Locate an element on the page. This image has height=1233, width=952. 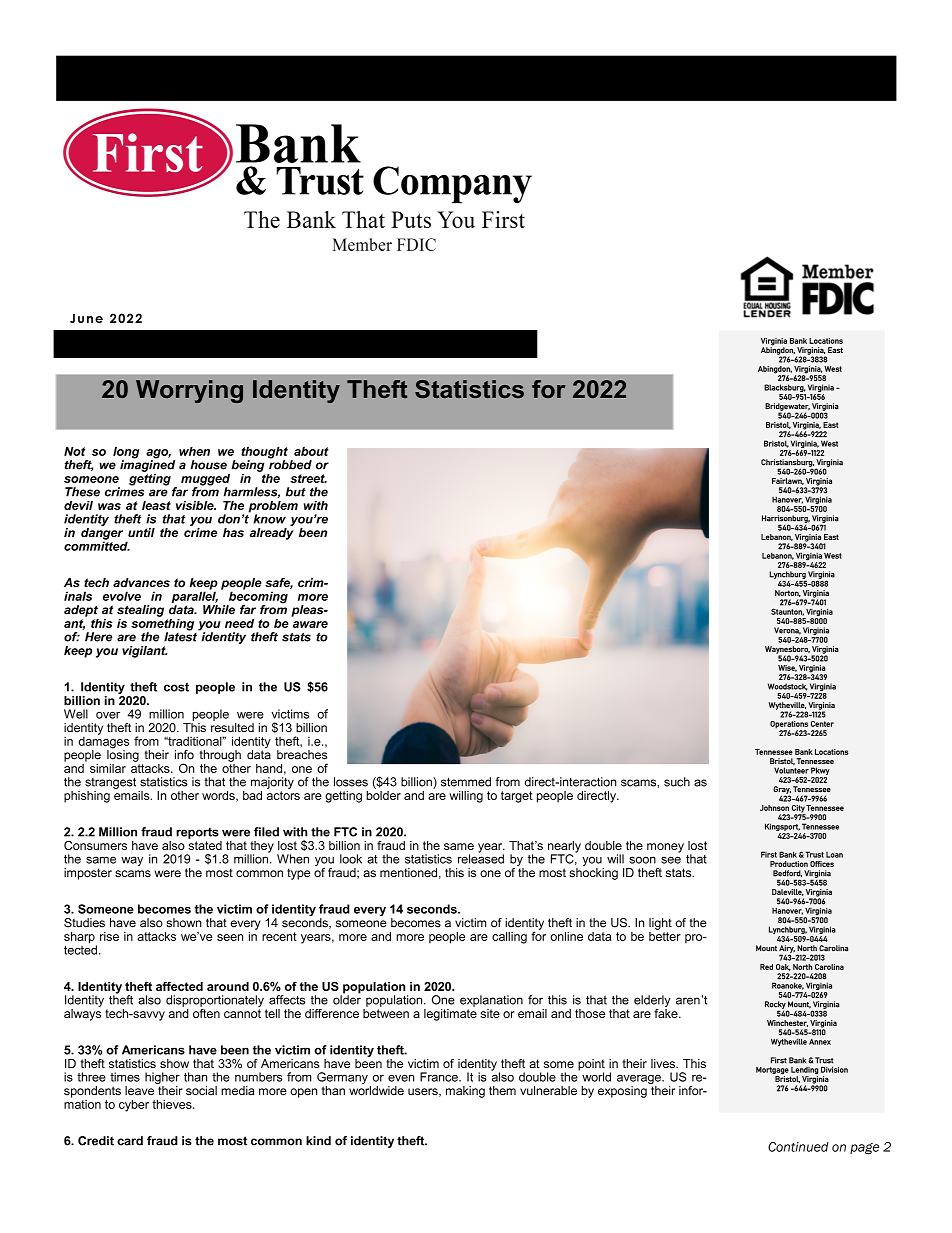
Norton is located at coordinates (788, 593).
